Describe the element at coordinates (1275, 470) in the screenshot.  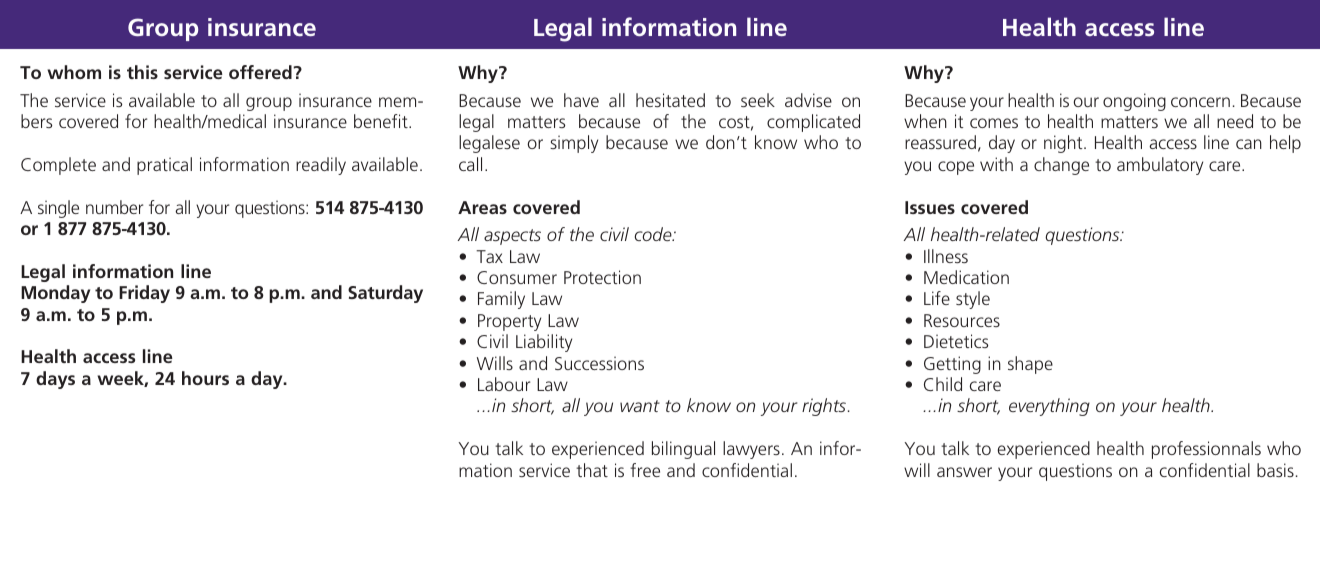
I see `basis` at that location.
